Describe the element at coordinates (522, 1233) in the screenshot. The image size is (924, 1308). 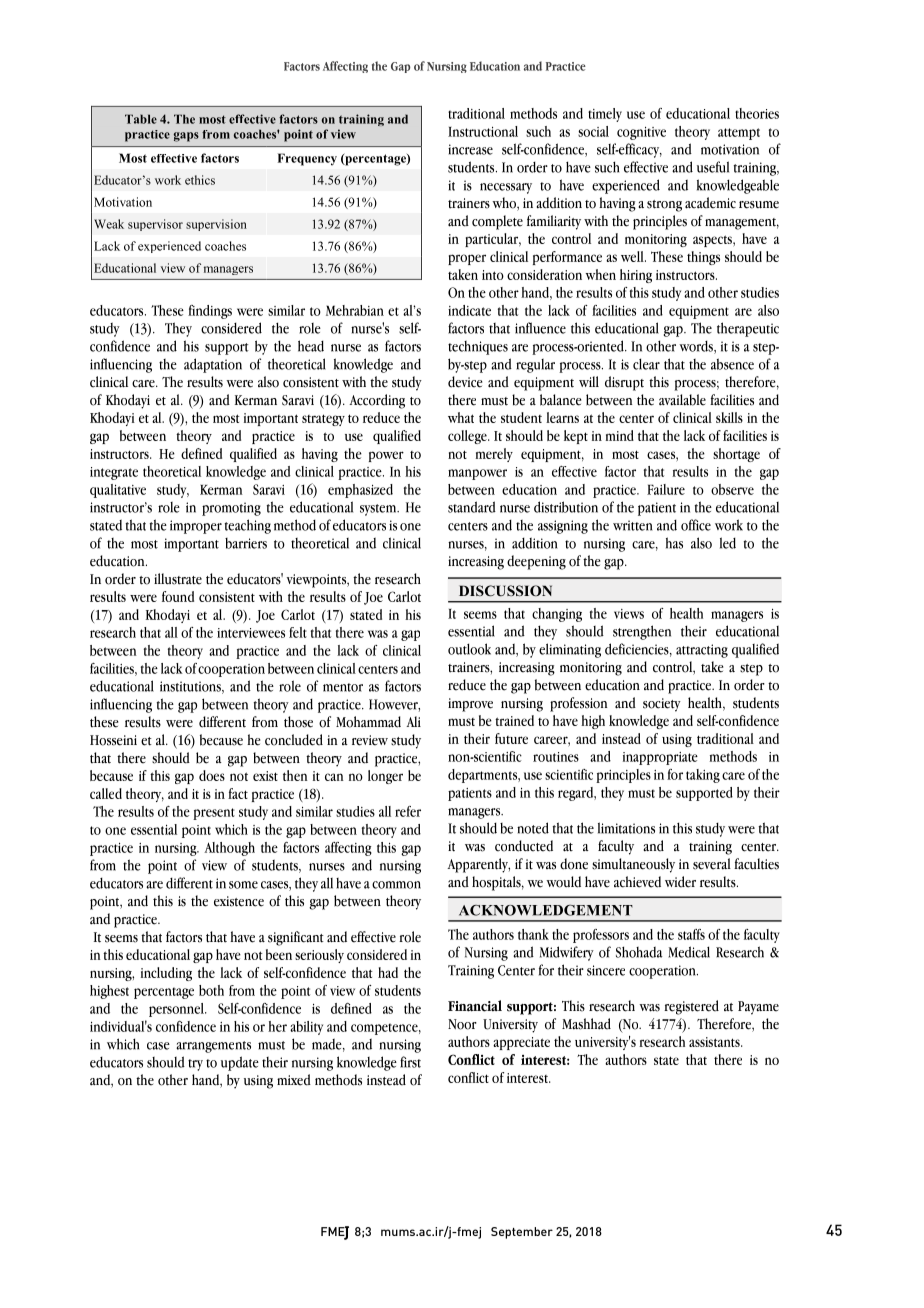
I see `September` at that location.
